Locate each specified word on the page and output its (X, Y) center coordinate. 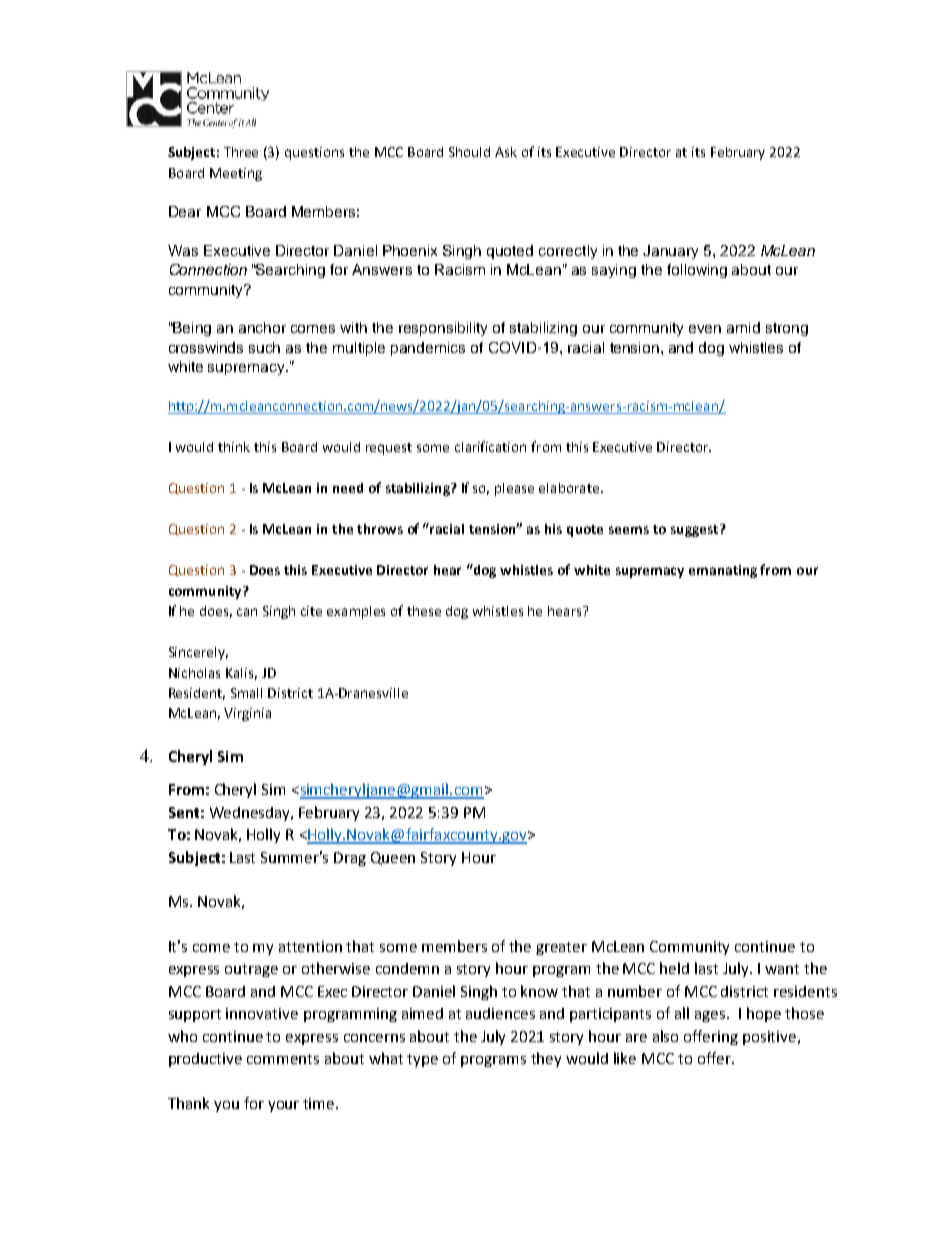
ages (711, 1016)
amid (743, 327)
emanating (723, 571)
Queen (393, 858)
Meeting (236, 174)
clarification (490, 446)
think (234, 447)
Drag (350, 859)
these (424, 611)
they (546, 1059)
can (247, 612)
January (670, 252)
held (674, 968)
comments (283, 1059)
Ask (506, 152)
